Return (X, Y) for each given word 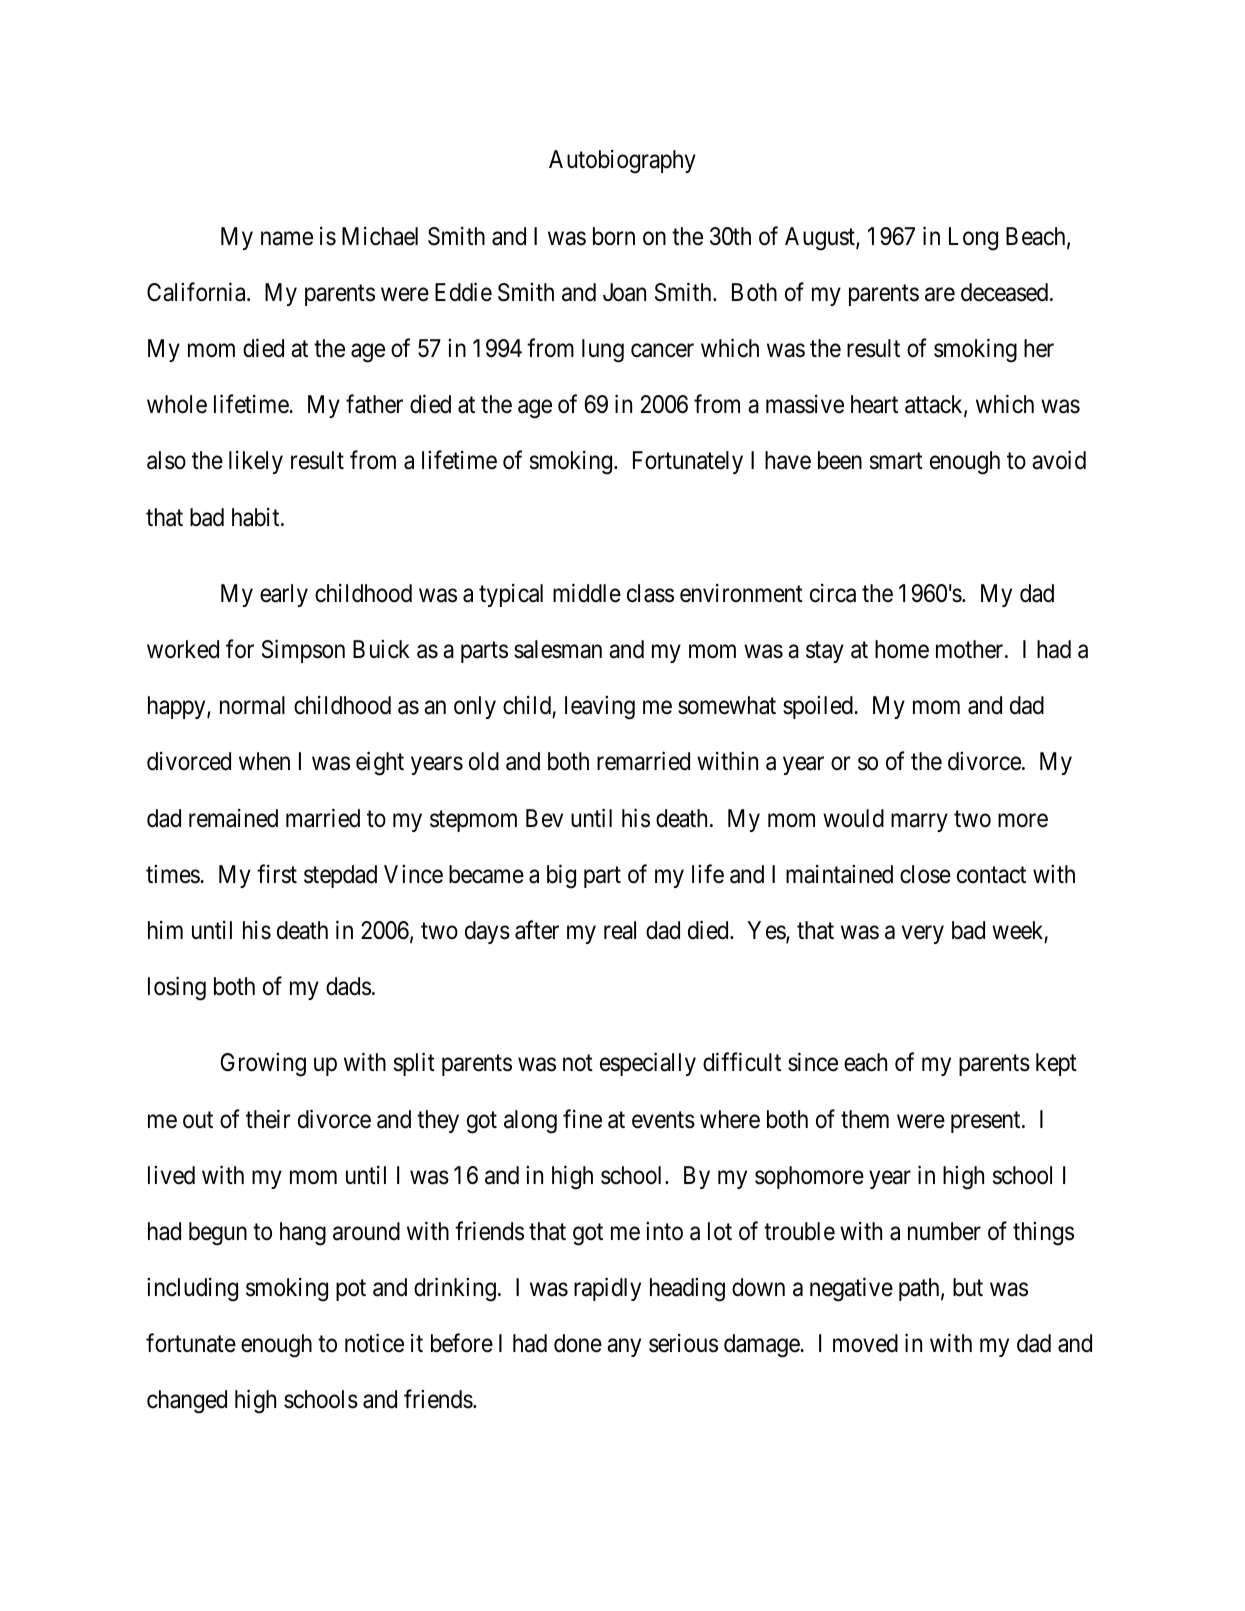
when (264, 761)
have (788, 460)
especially (648, 1064)
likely (256, 462)
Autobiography (622, 162)
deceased (1006, 292)
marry (919, 822)
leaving (600, 708)
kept (1056, 1064)
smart (896, 461)
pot (351, 1290)
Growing (263, 1065)
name (287, 239)
